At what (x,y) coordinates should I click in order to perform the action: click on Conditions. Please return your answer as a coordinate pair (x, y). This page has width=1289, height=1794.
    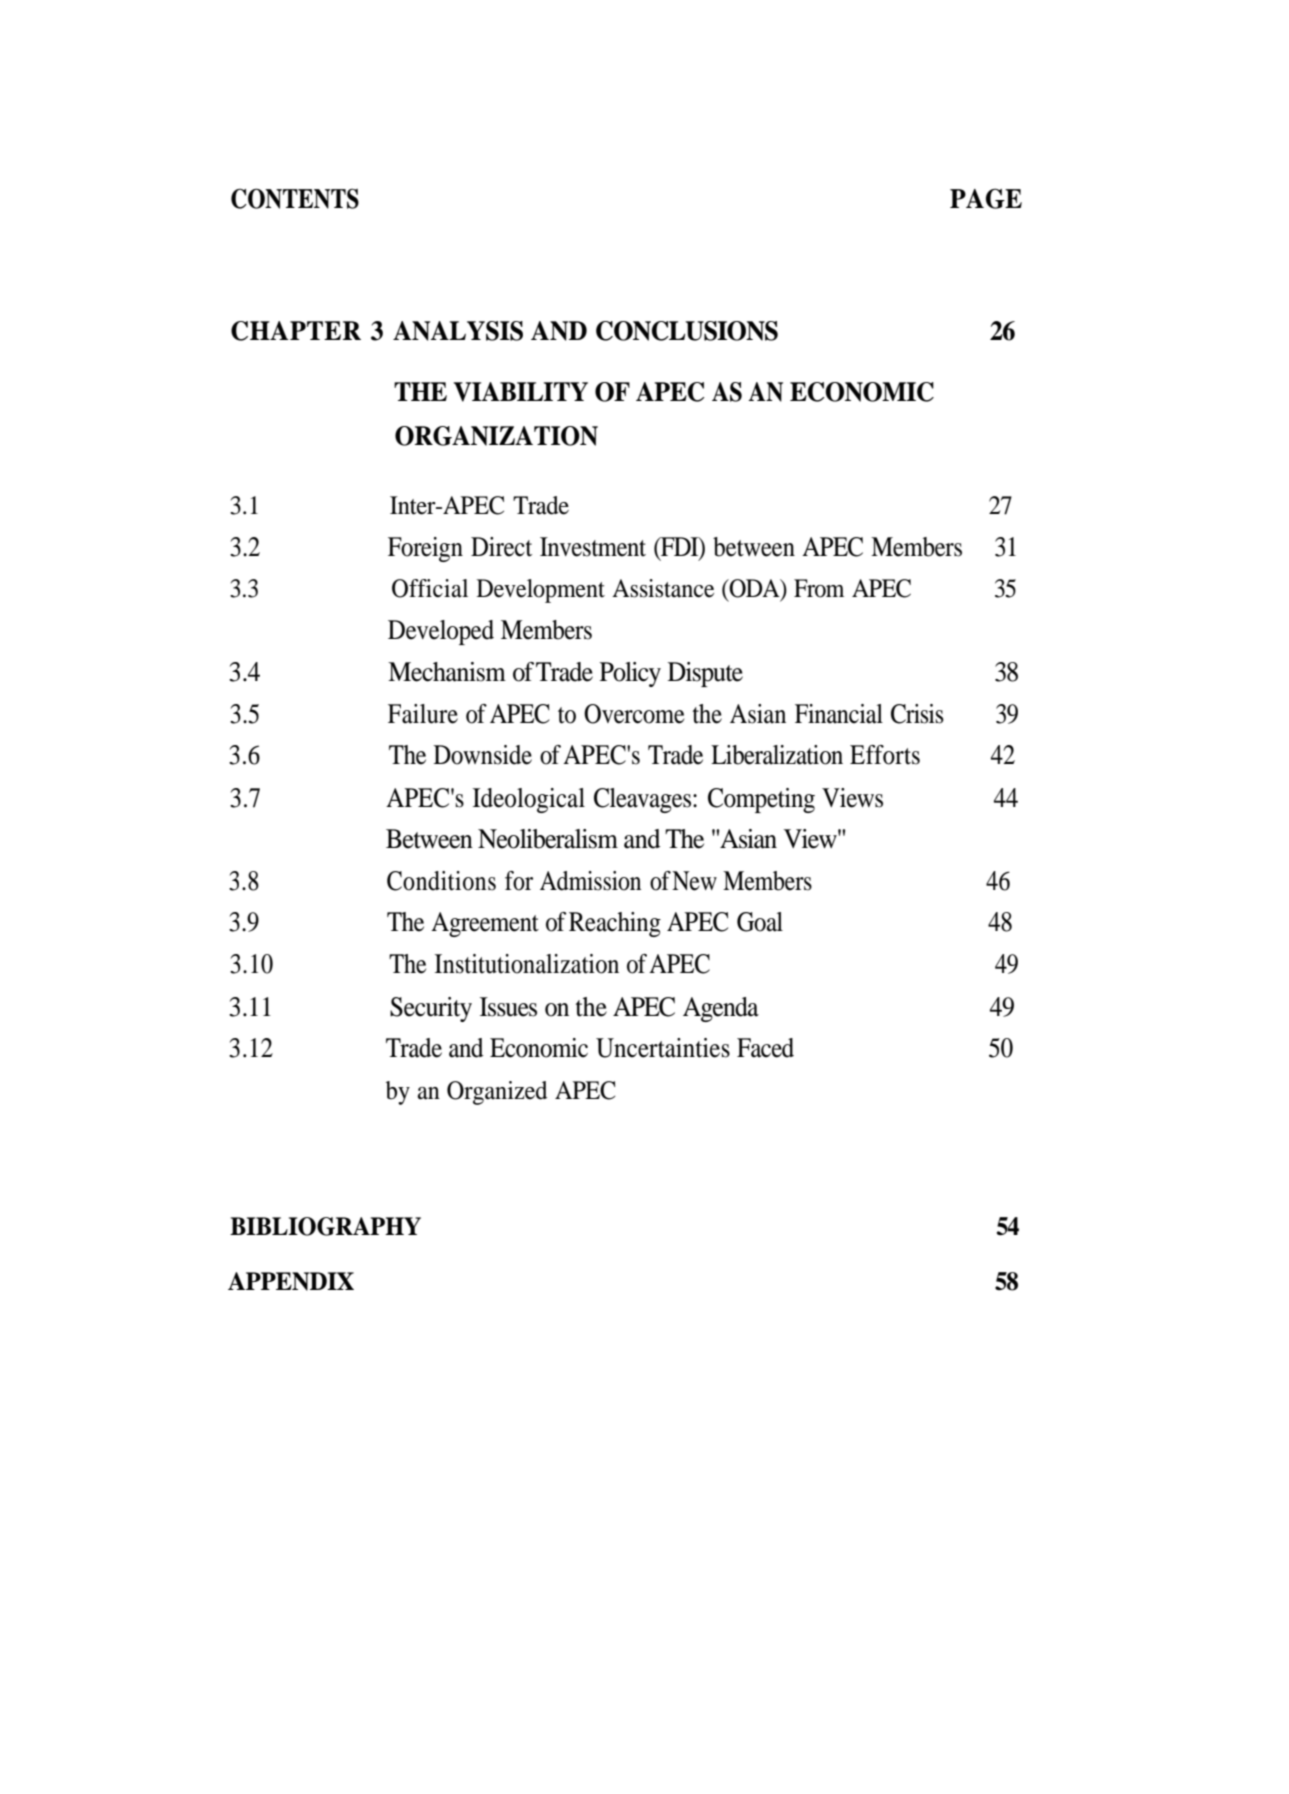
    Looking at the image, I should click on (441, 881).
